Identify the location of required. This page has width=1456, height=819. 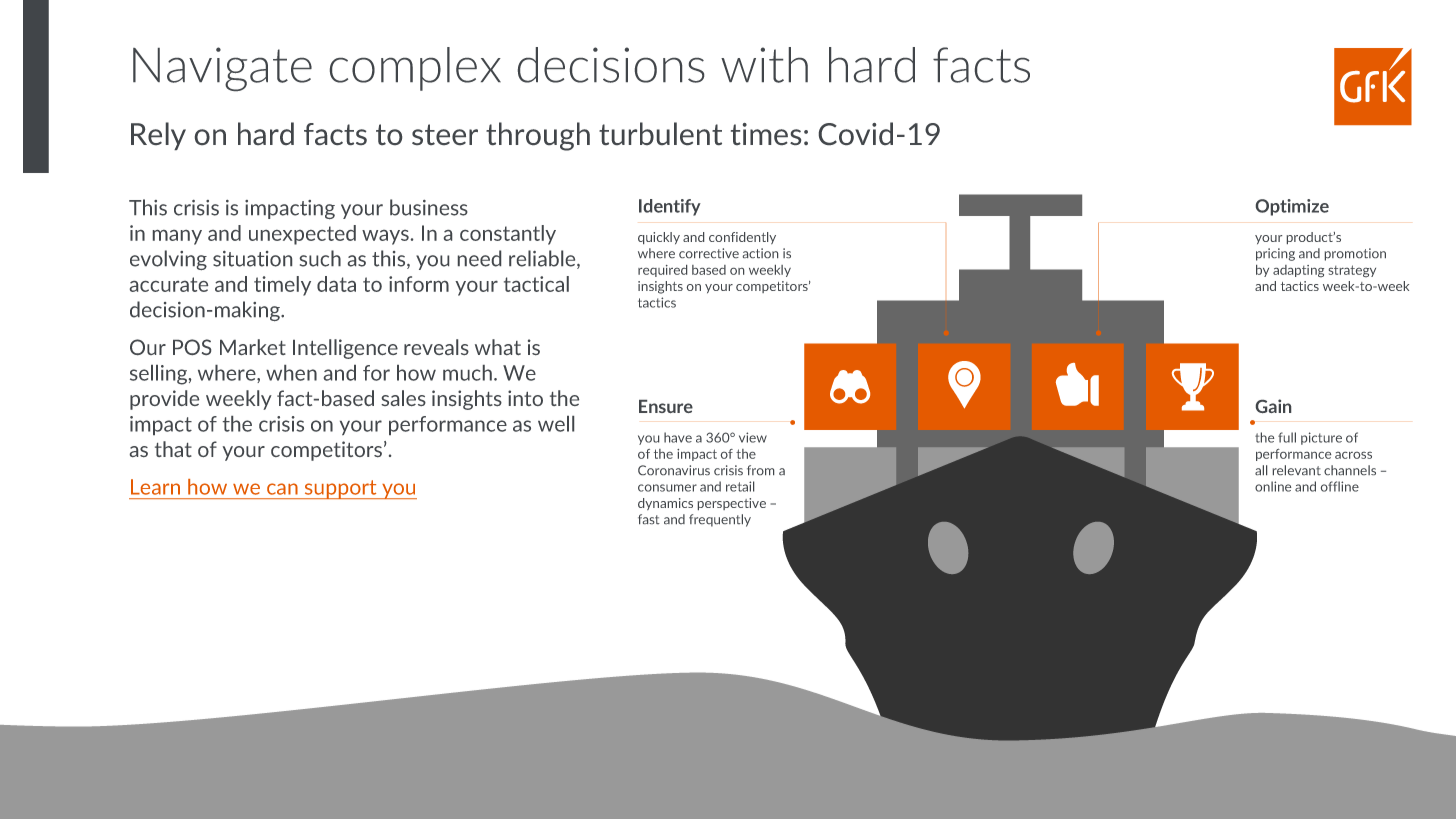
(662, 271).
